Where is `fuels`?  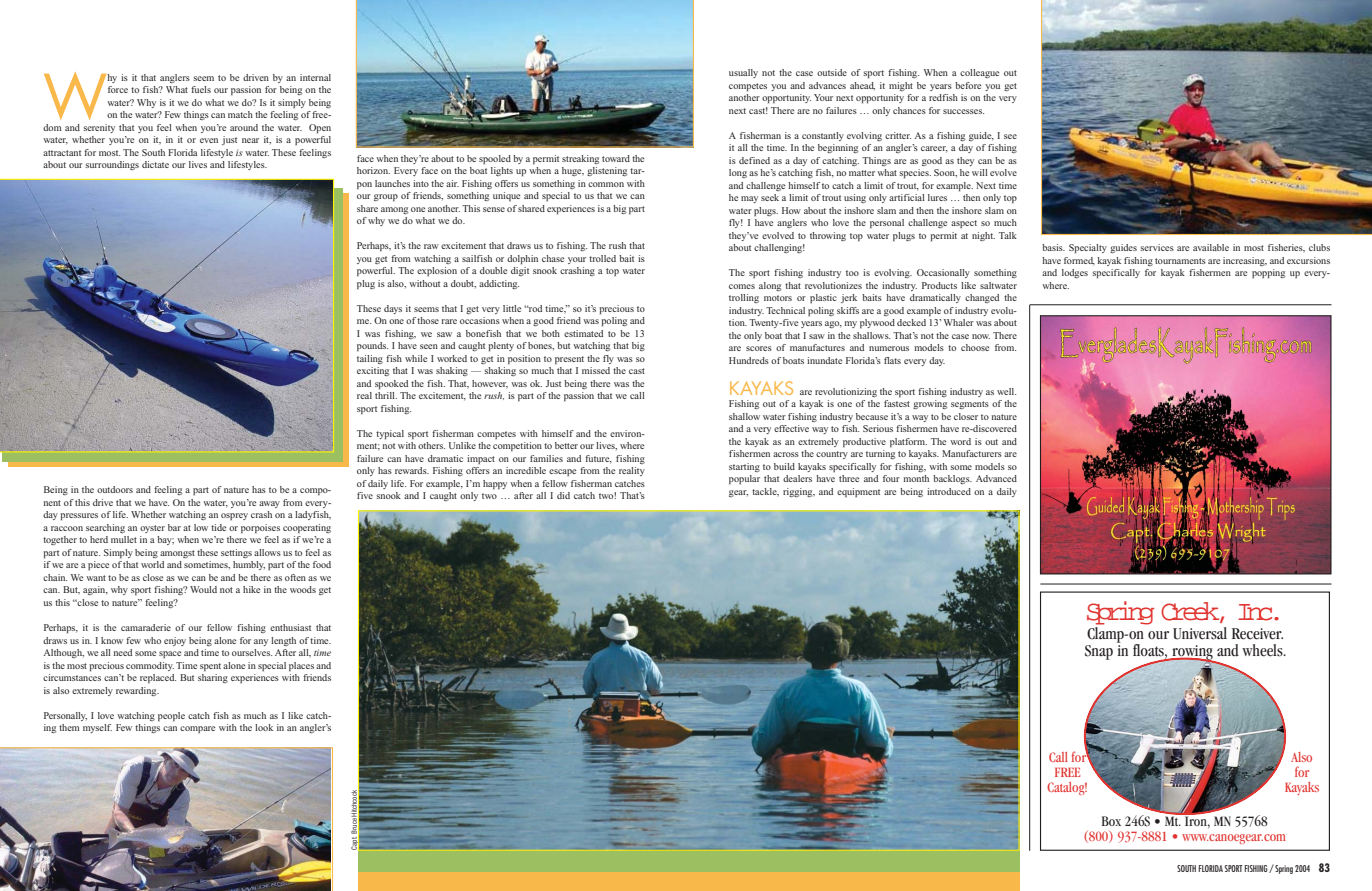 fuels is located at coordinates (201, 89).
